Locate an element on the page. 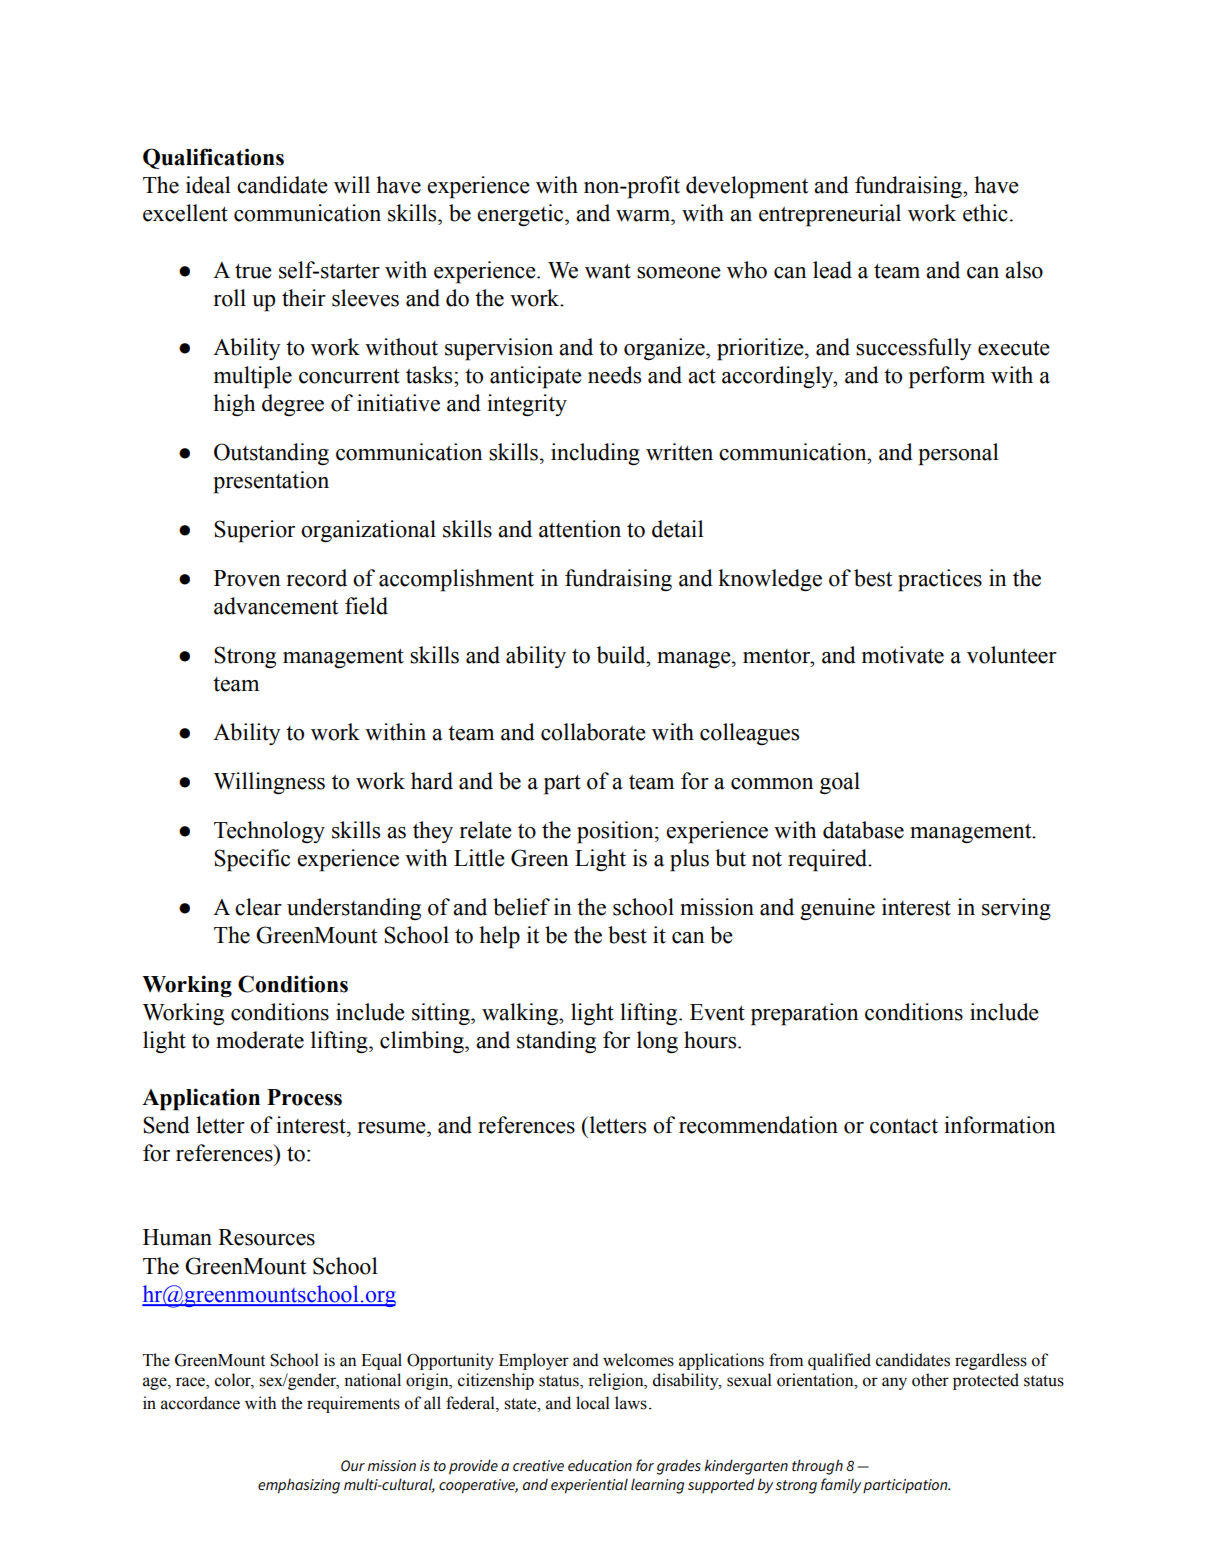 The width and height of the image is (1210, 1565). moderate is located at coordinates (260, 1040).
